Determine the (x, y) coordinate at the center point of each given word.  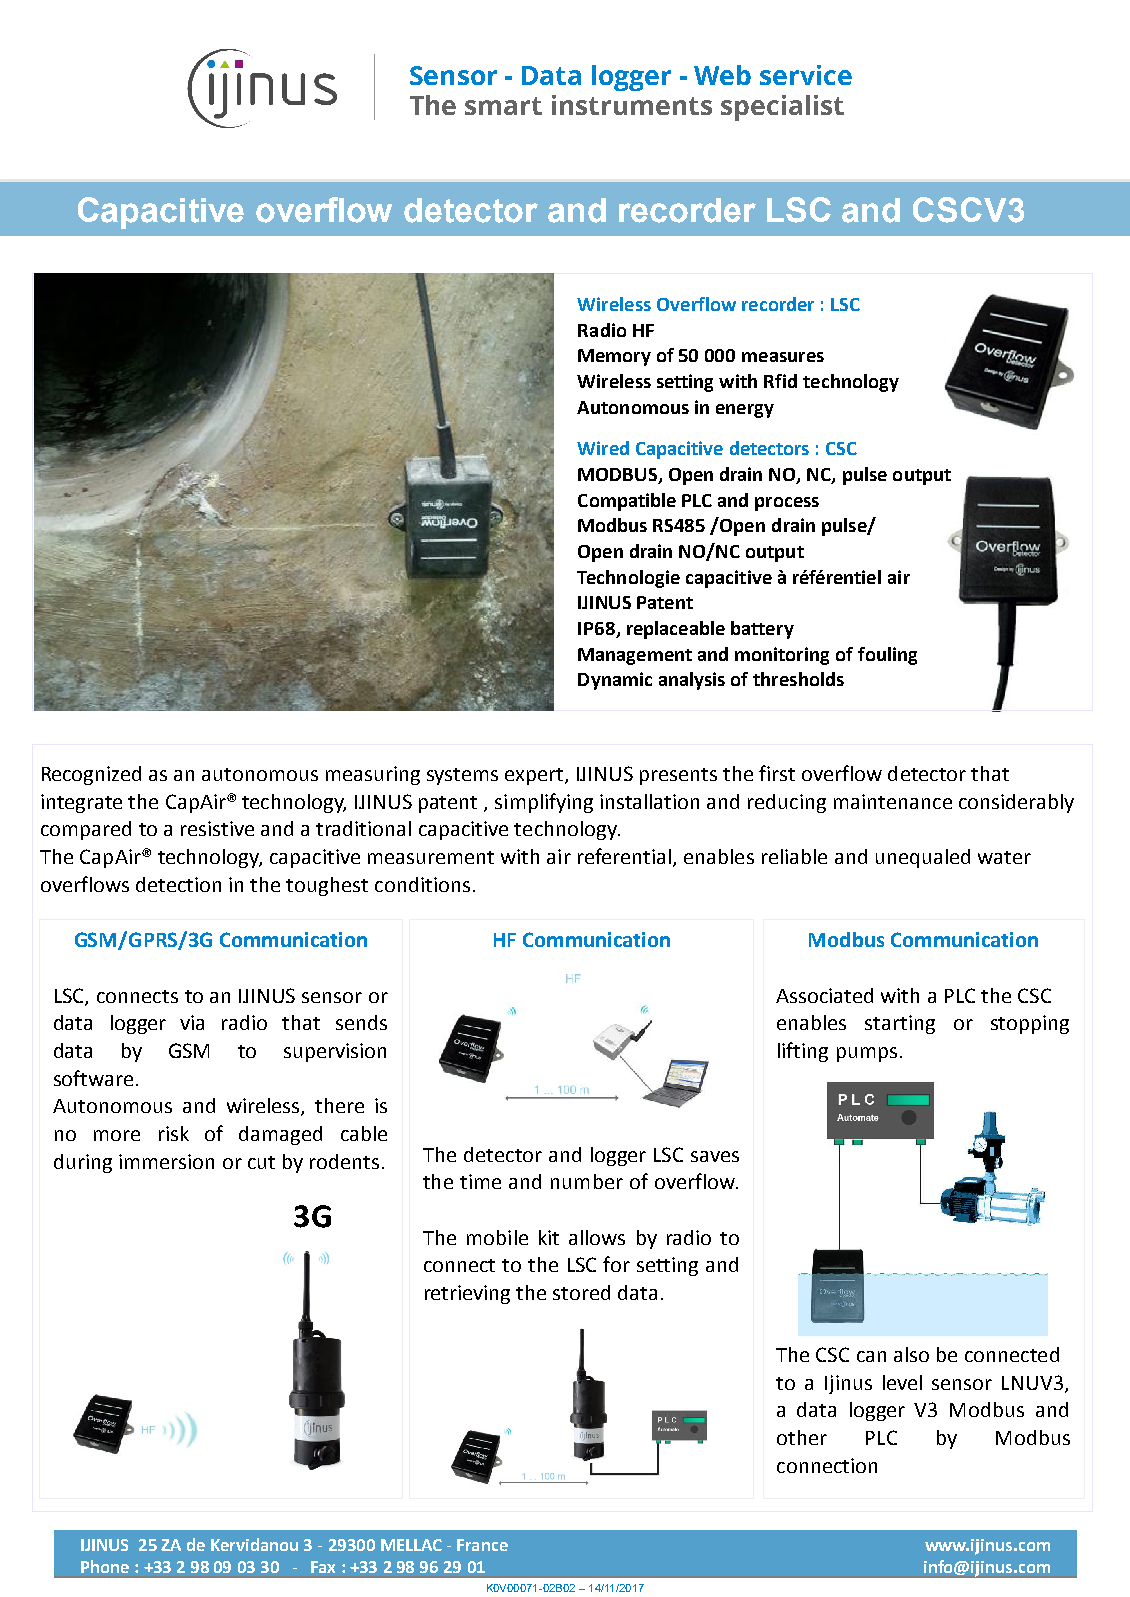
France (482, 1545)
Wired (603, 448)
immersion (166, 1161)
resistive (217, 828)
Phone (105, 1566)
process (787, 504)
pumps (867, 1054)
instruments (632, 105)
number (587, 1181)
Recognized (91, 775)
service (806, 75)
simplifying (544, 803)
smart (503, 106)
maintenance (893, 801)
